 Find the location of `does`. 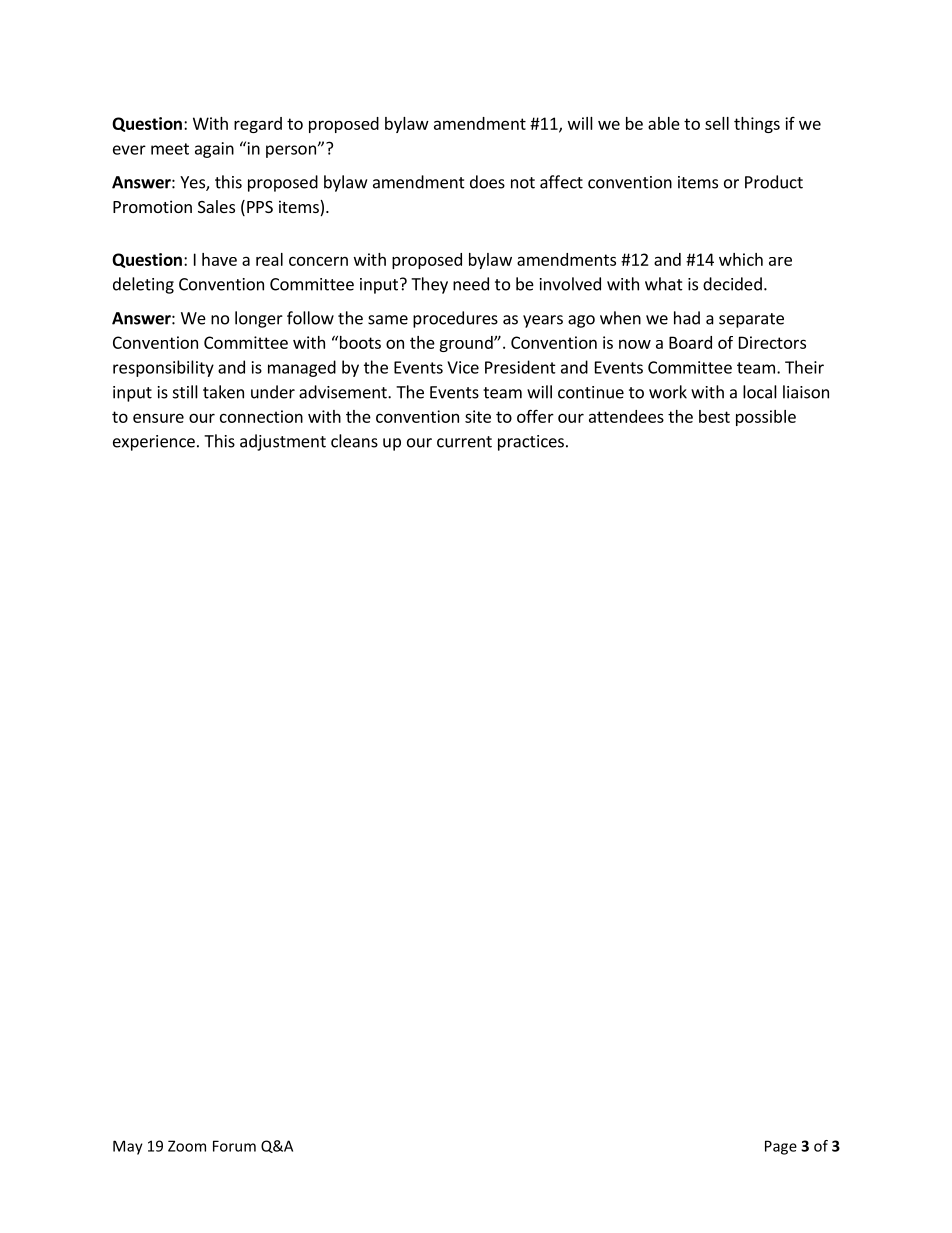

does is located at coordinates (487, 182).
